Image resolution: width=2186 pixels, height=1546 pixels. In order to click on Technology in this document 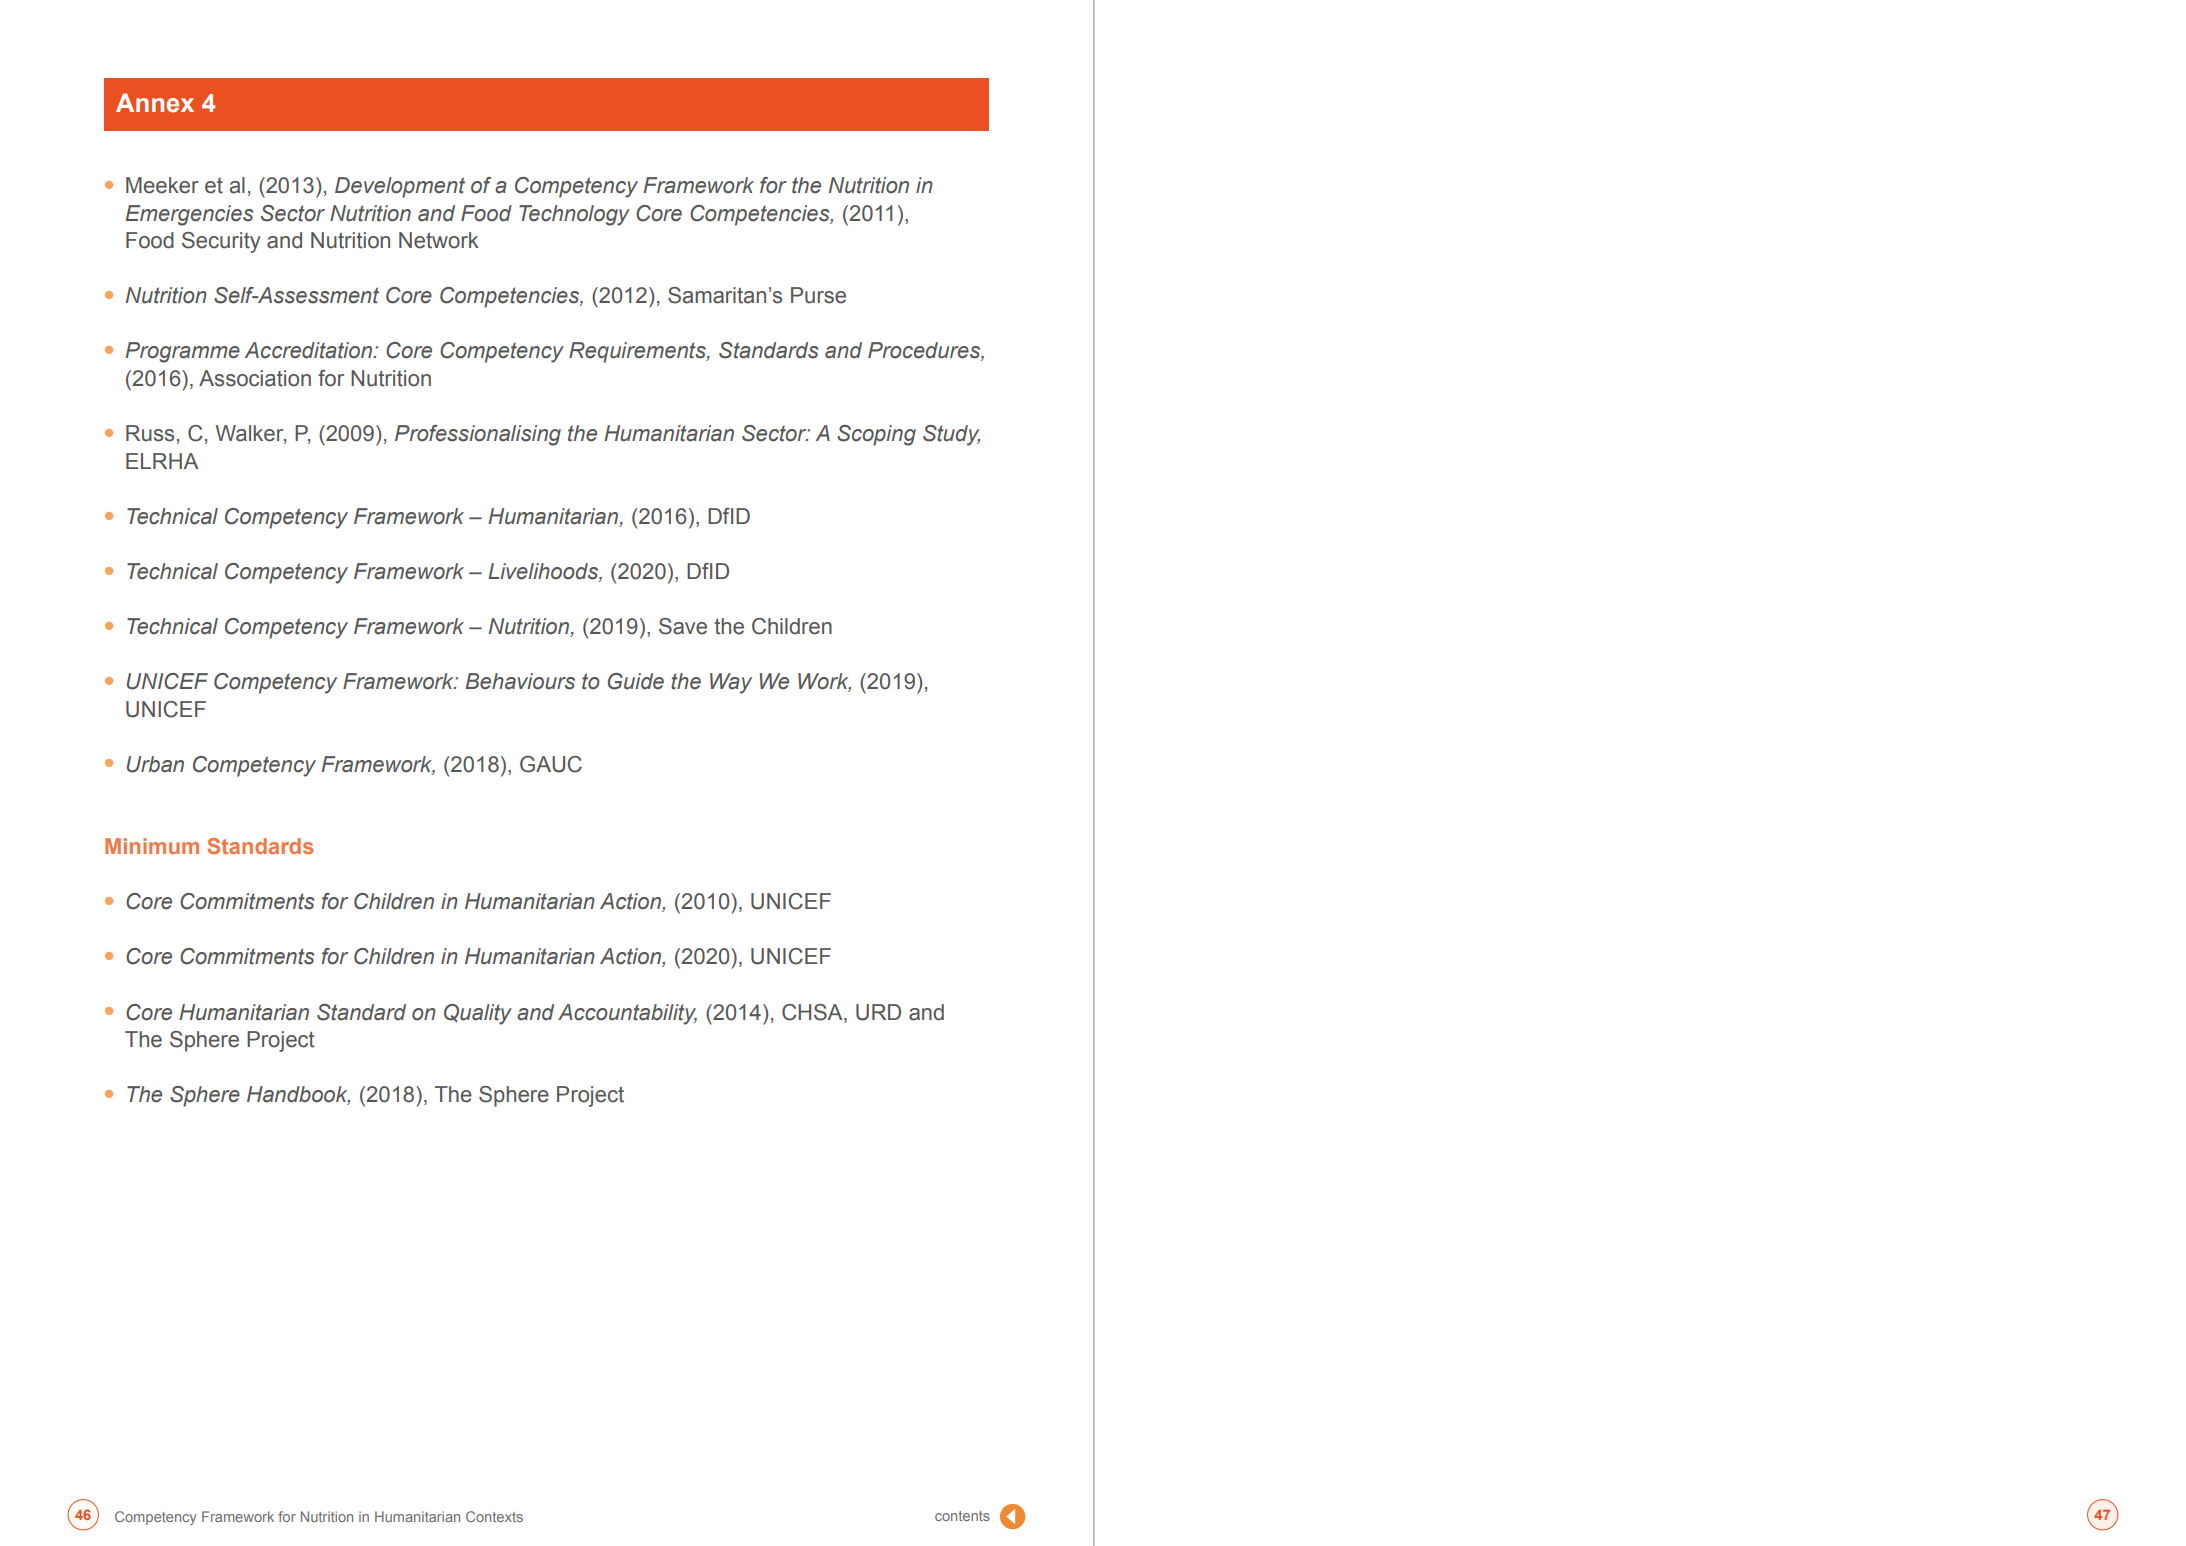, I will do `click(574, 215)`.
